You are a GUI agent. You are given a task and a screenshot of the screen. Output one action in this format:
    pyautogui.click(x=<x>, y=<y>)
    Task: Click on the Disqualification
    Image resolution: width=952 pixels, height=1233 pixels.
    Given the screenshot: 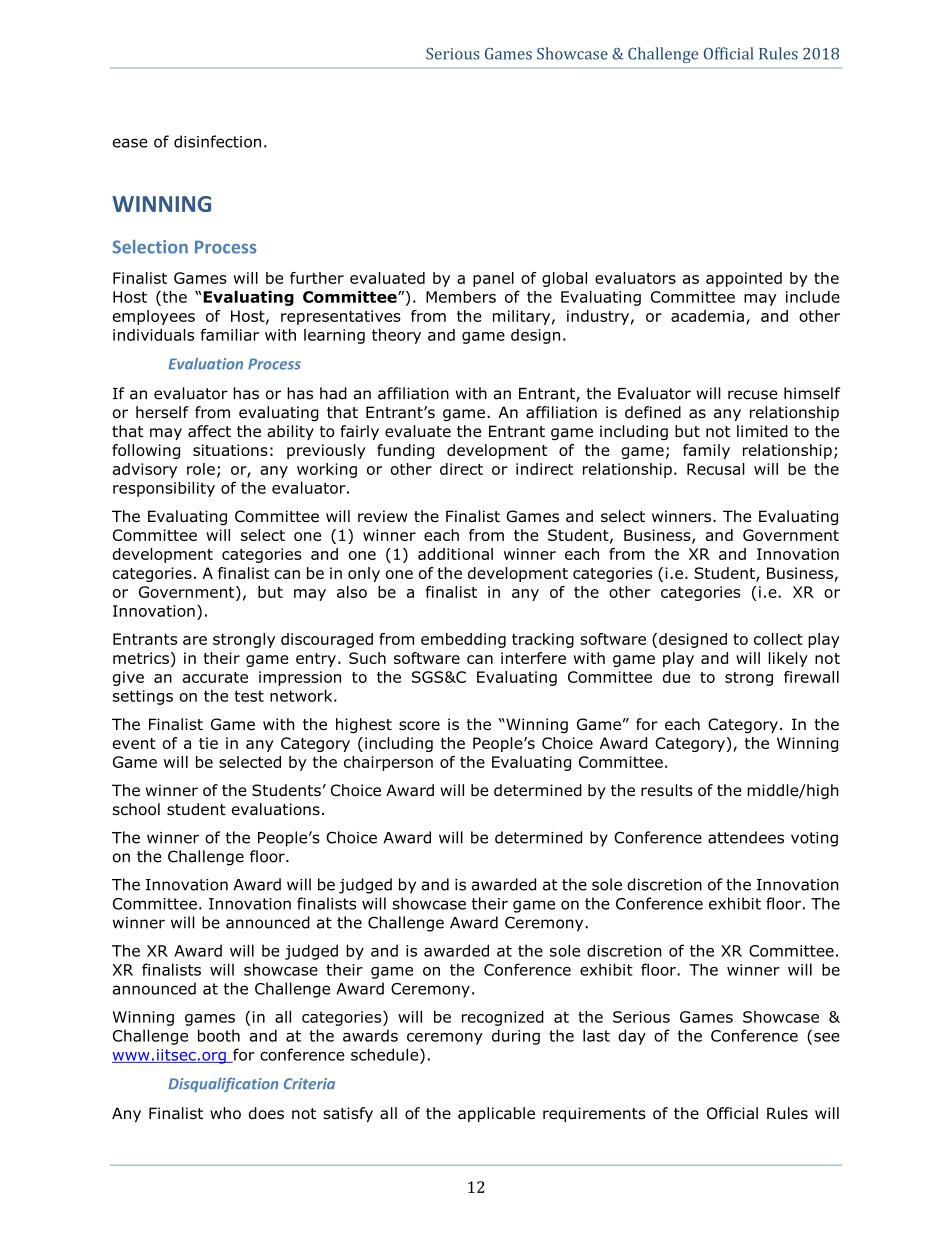 What is the action you would take?
    pyautogui.click(x=223, y=1084)
